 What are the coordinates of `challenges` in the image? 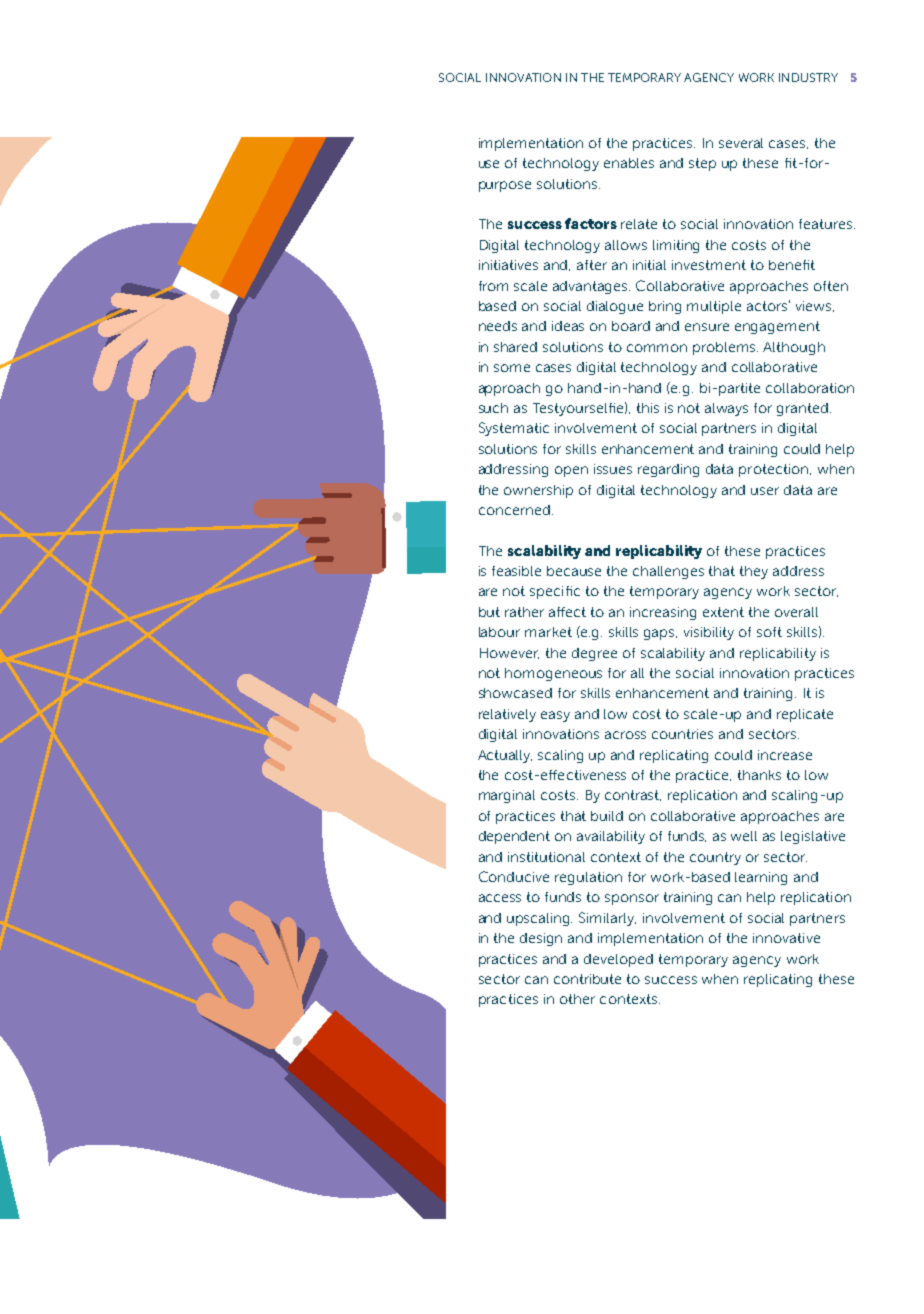 It's located at (668, 572).
